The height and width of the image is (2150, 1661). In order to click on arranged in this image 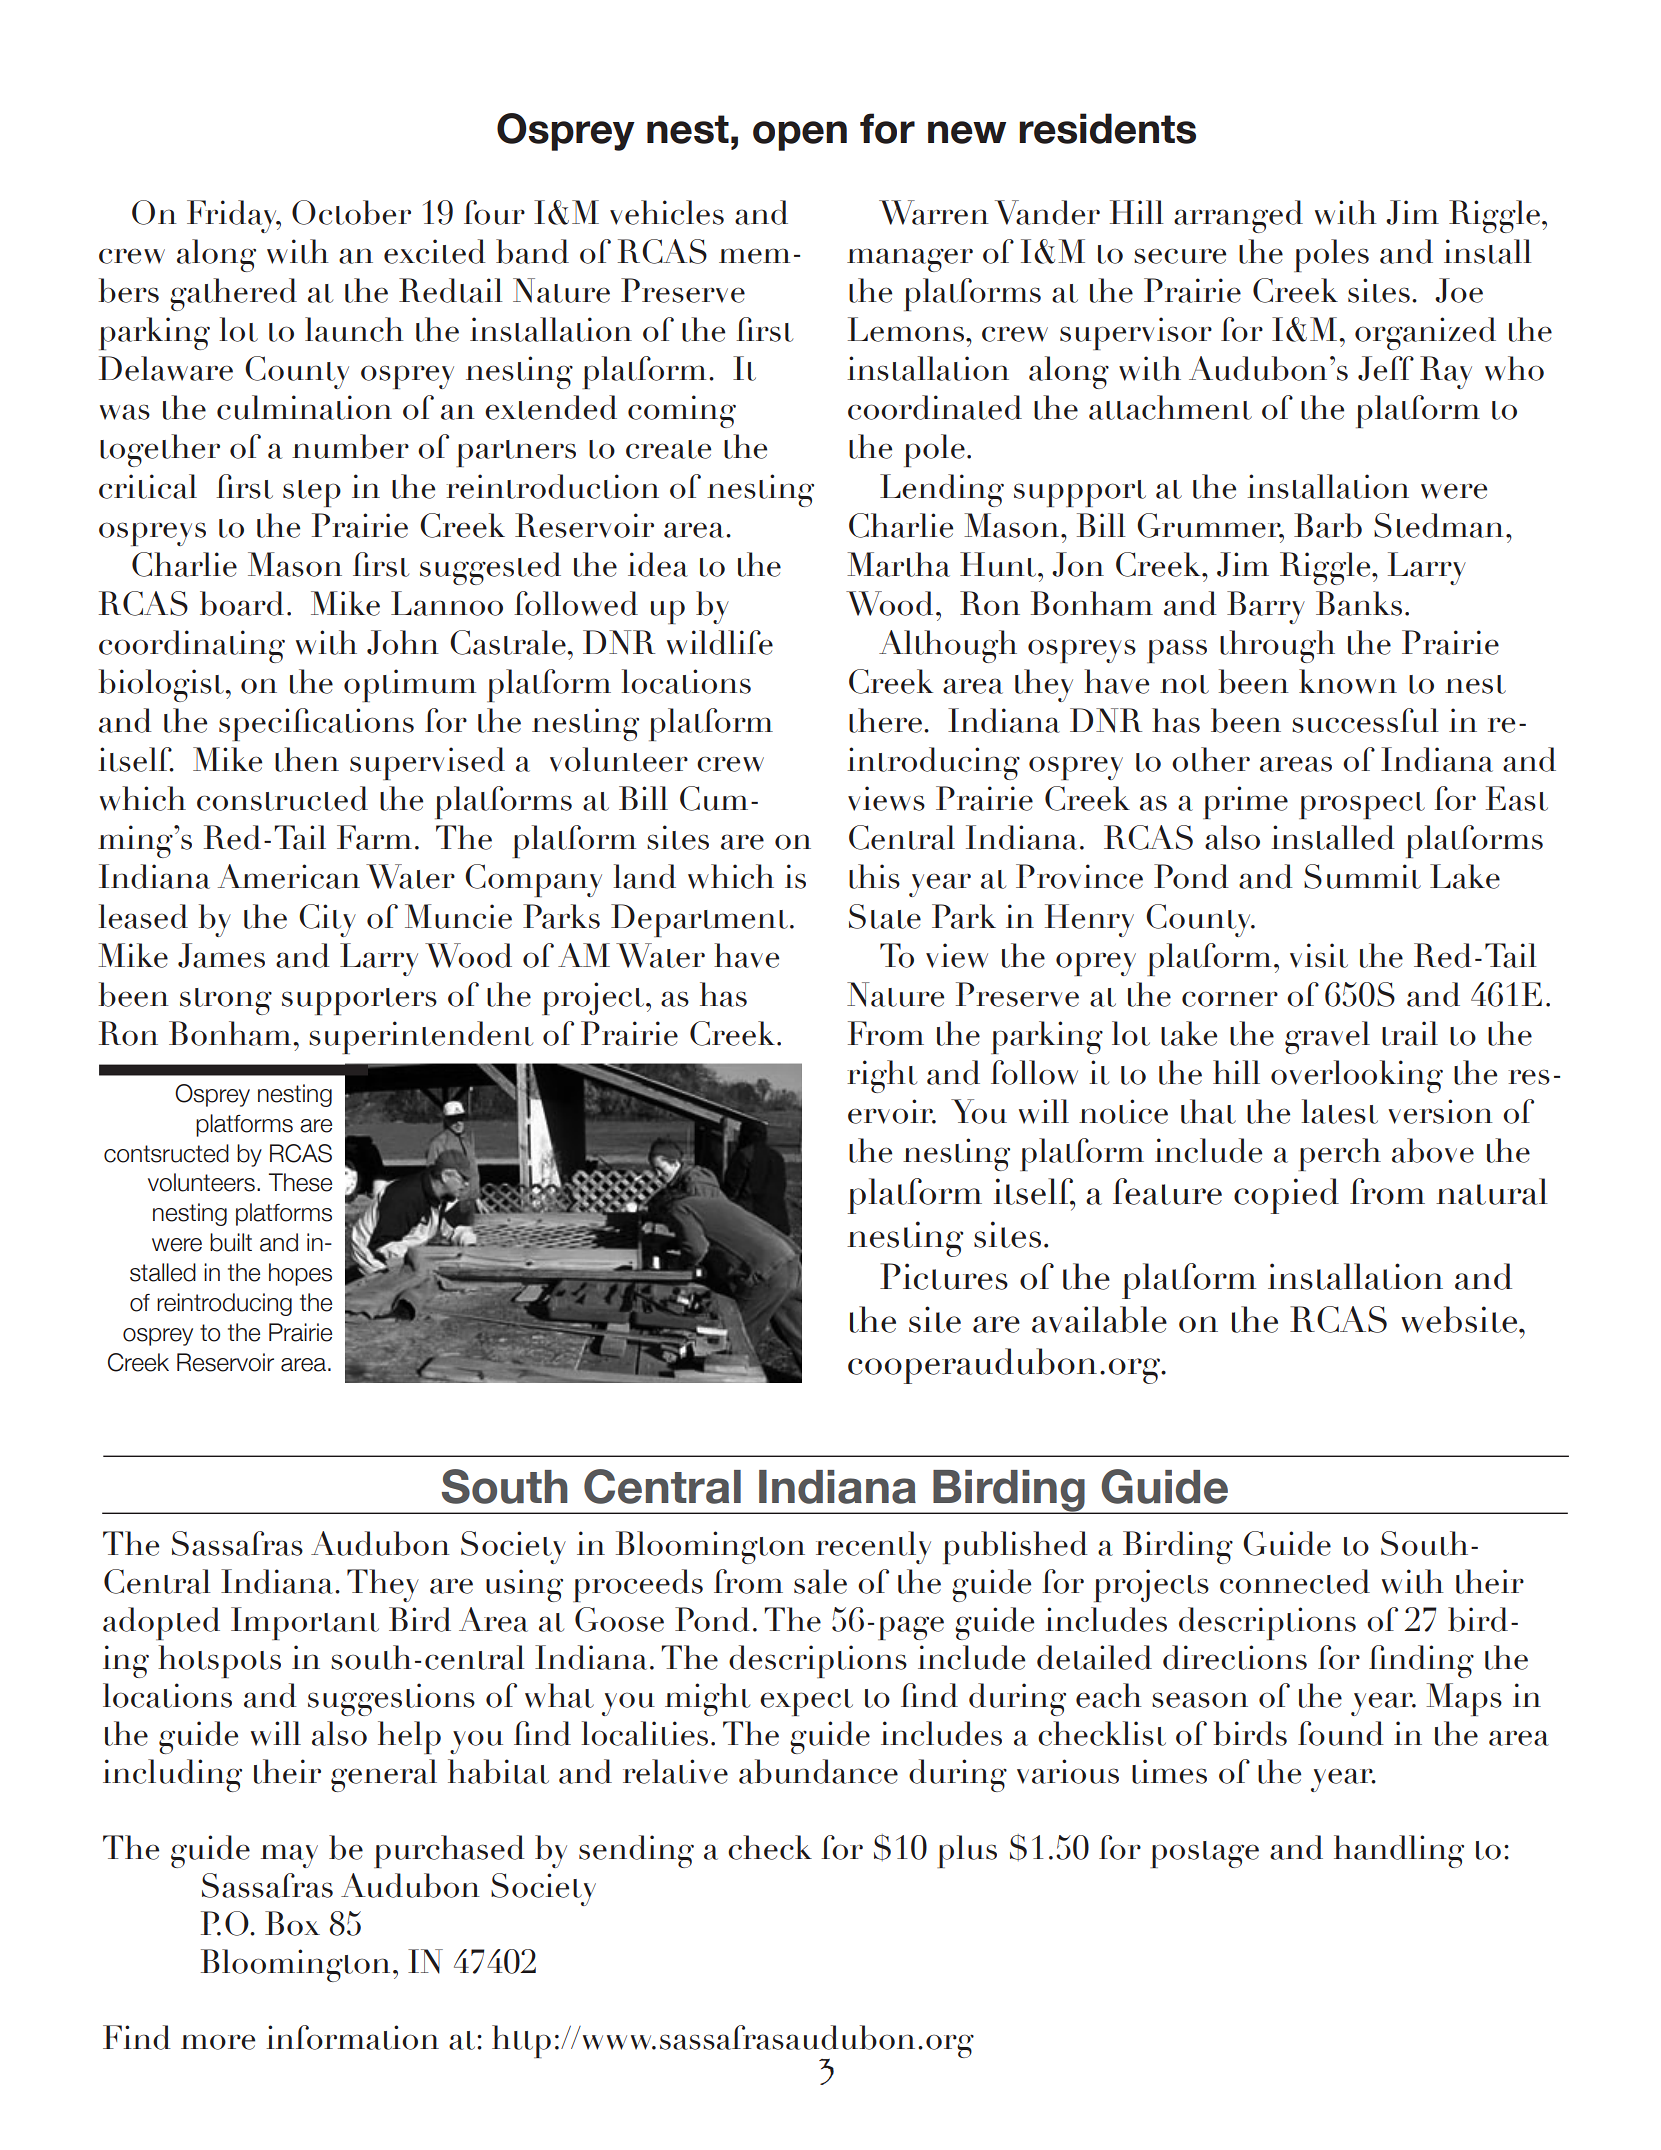, I will do `click(1238, 216)`.
